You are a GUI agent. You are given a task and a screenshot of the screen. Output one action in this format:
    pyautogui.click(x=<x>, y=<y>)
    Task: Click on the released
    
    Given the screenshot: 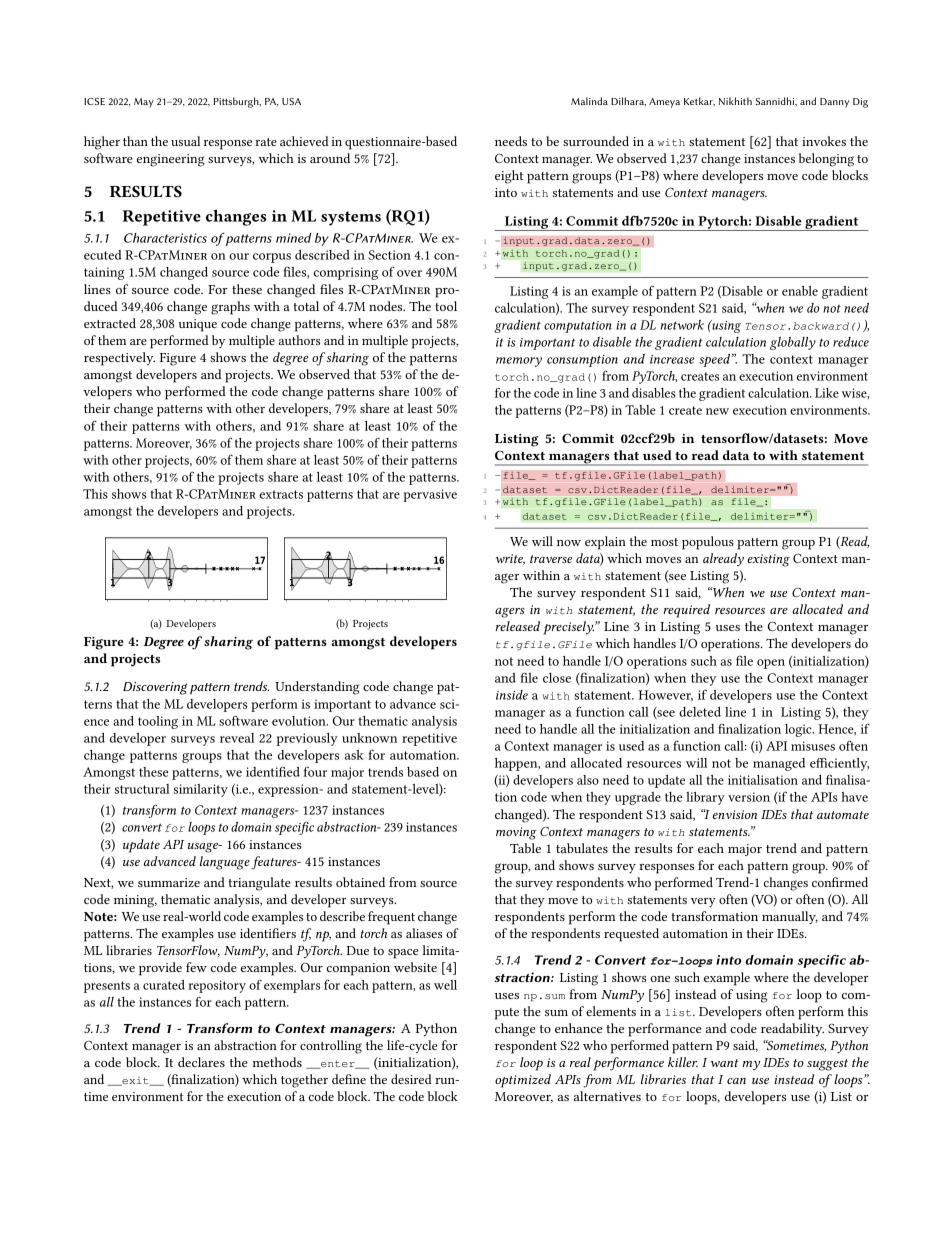 What is the action you would take?
    pyautogui.click(x=517, y=626)
